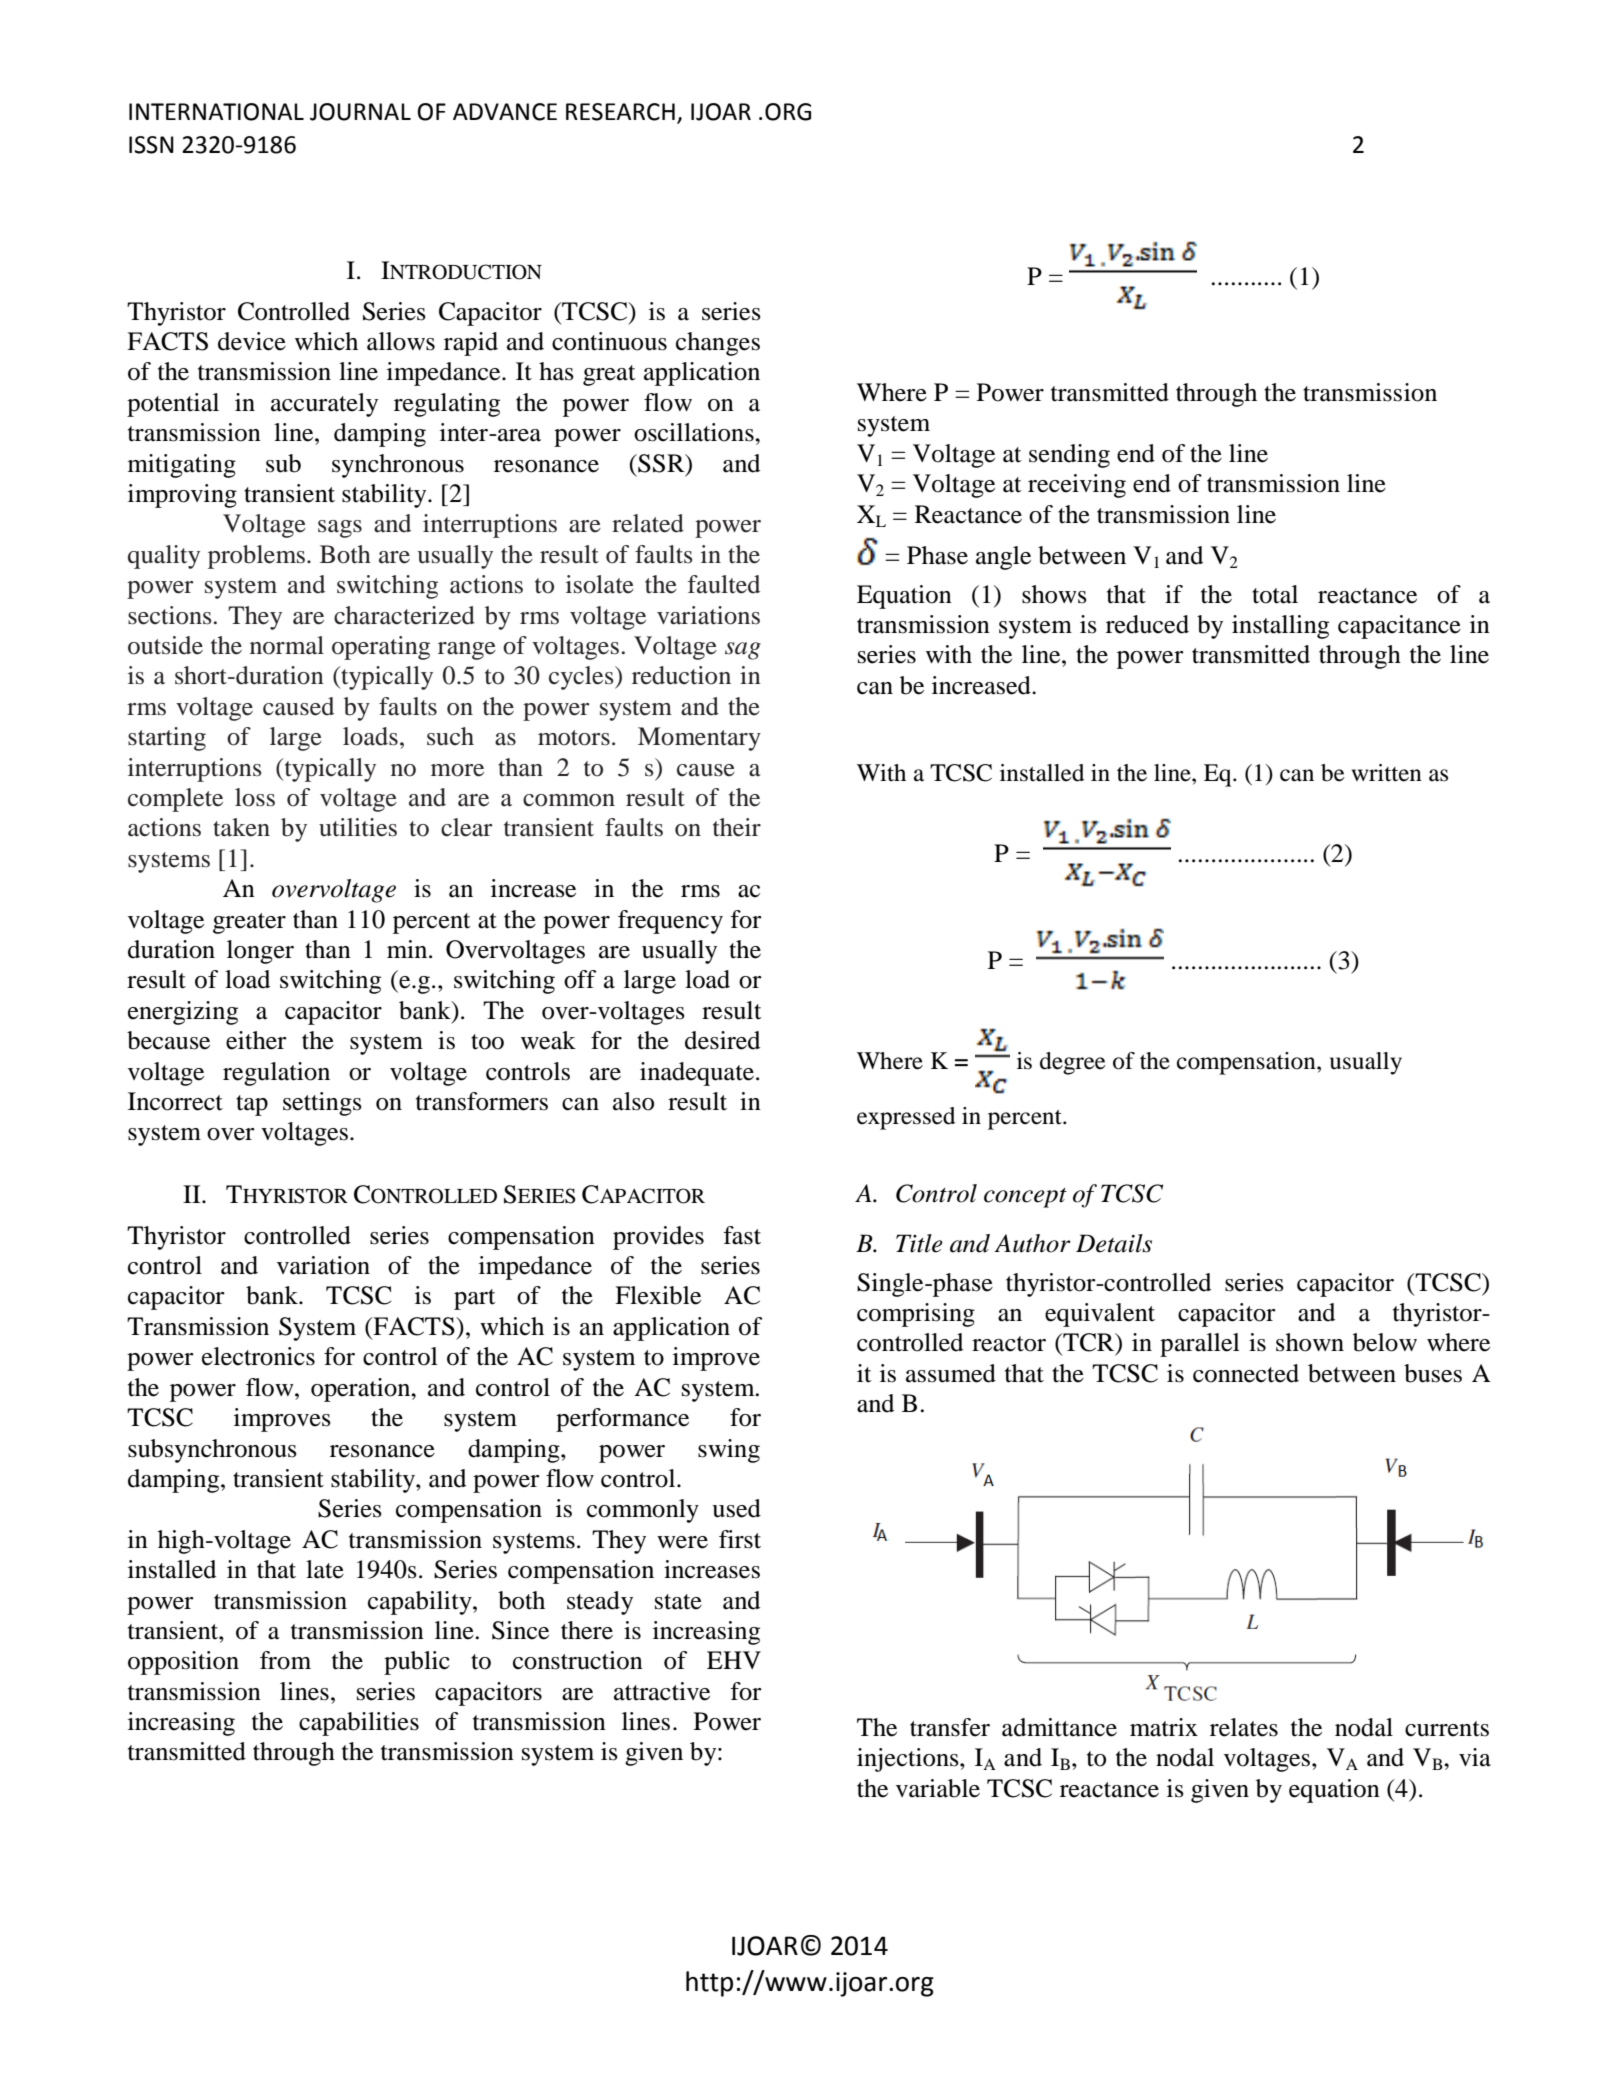 Image resolution: width=1618 pixels, height=2094 pixels. What do you see at coordinates (737, 827) in the screenshot?
I see `their` at bounding box center [737, 827].
